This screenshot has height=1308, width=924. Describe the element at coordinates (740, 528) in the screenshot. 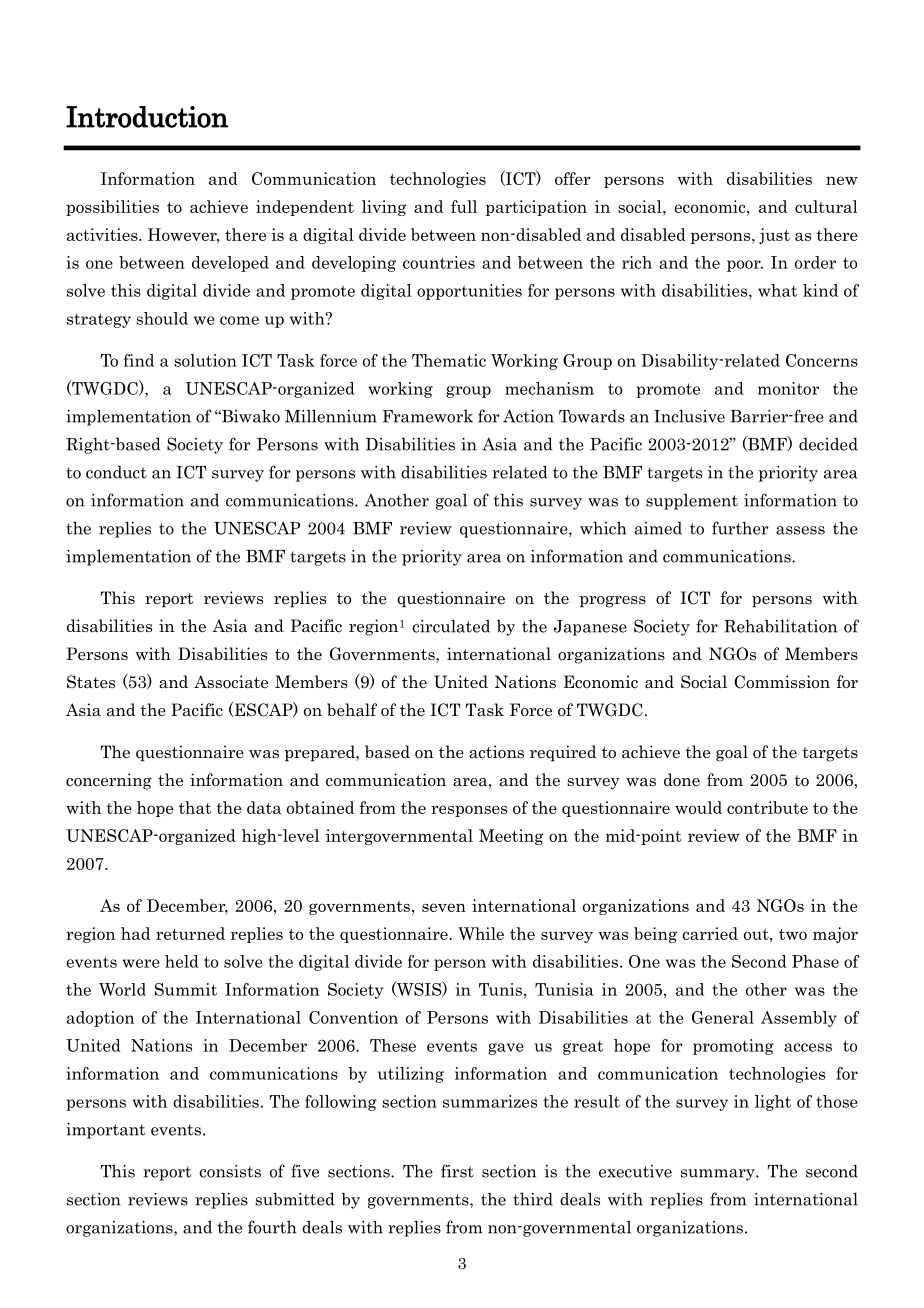

I see `further` at that location.
